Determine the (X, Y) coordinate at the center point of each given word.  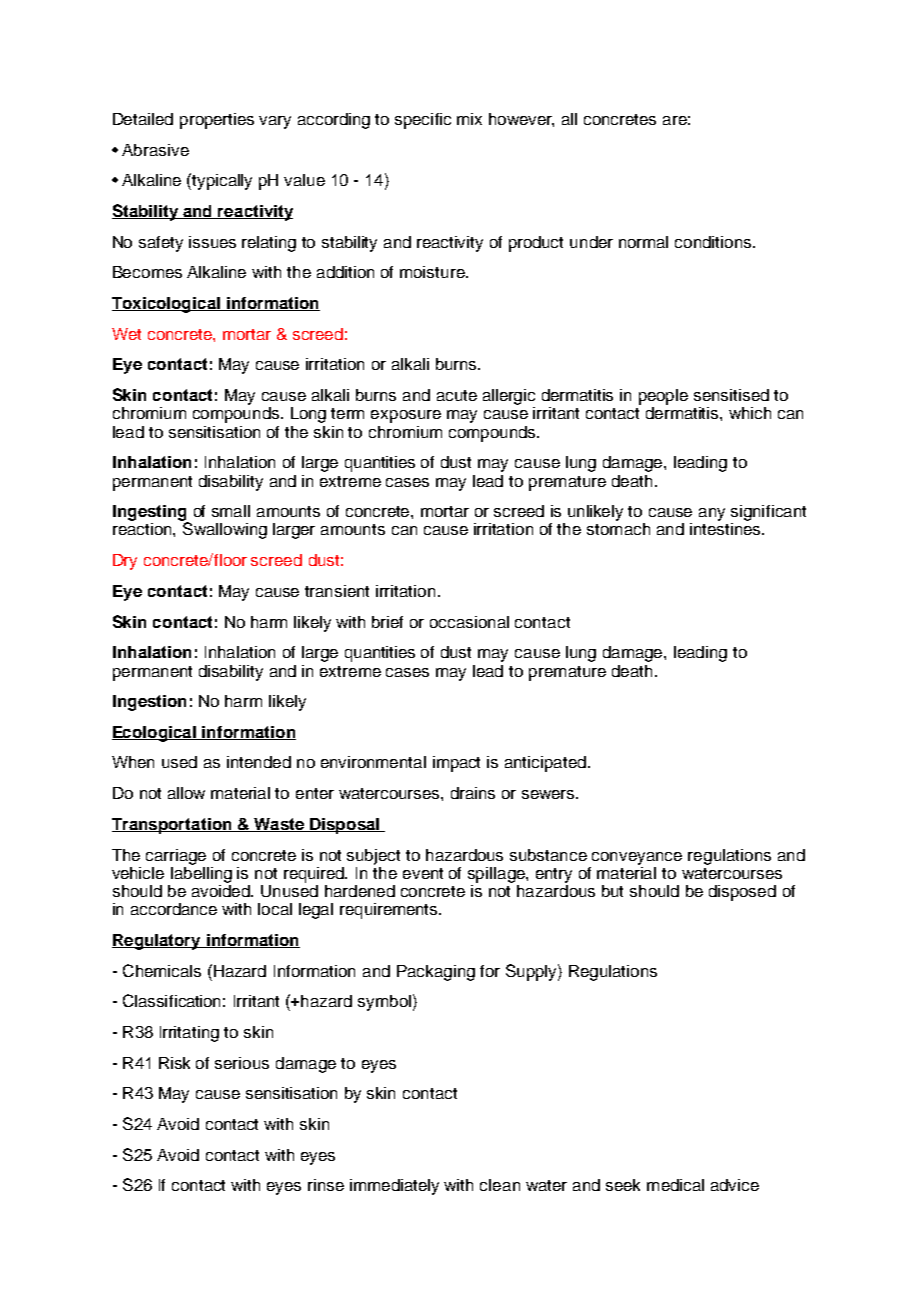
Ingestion (149, 703)
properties (217, 121)
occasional (469, 622)
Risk (174, 1063)
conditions (714, 242)
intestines (726, 529)
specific (423, 121)
